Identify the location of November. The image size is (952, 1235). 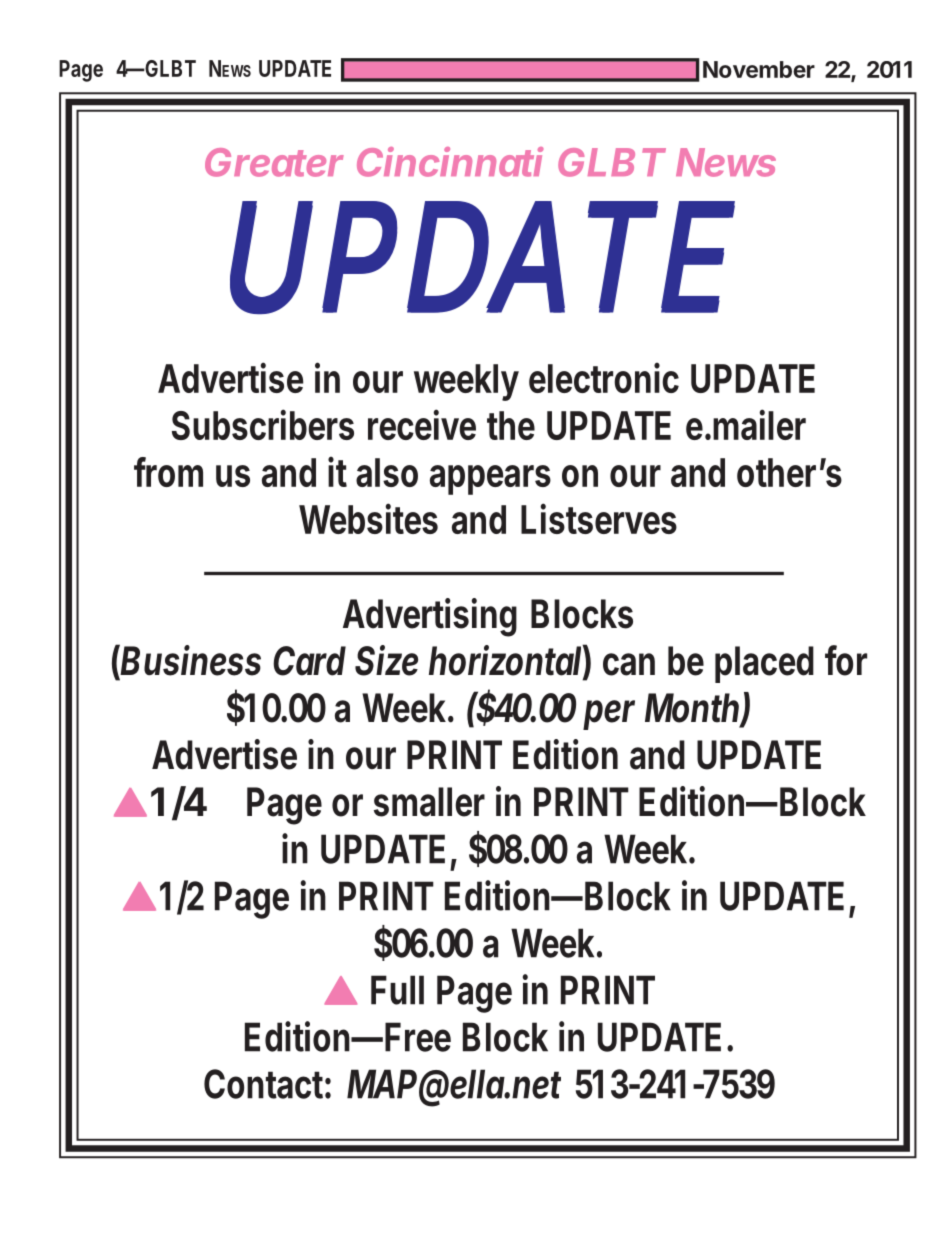
(759, 69).
